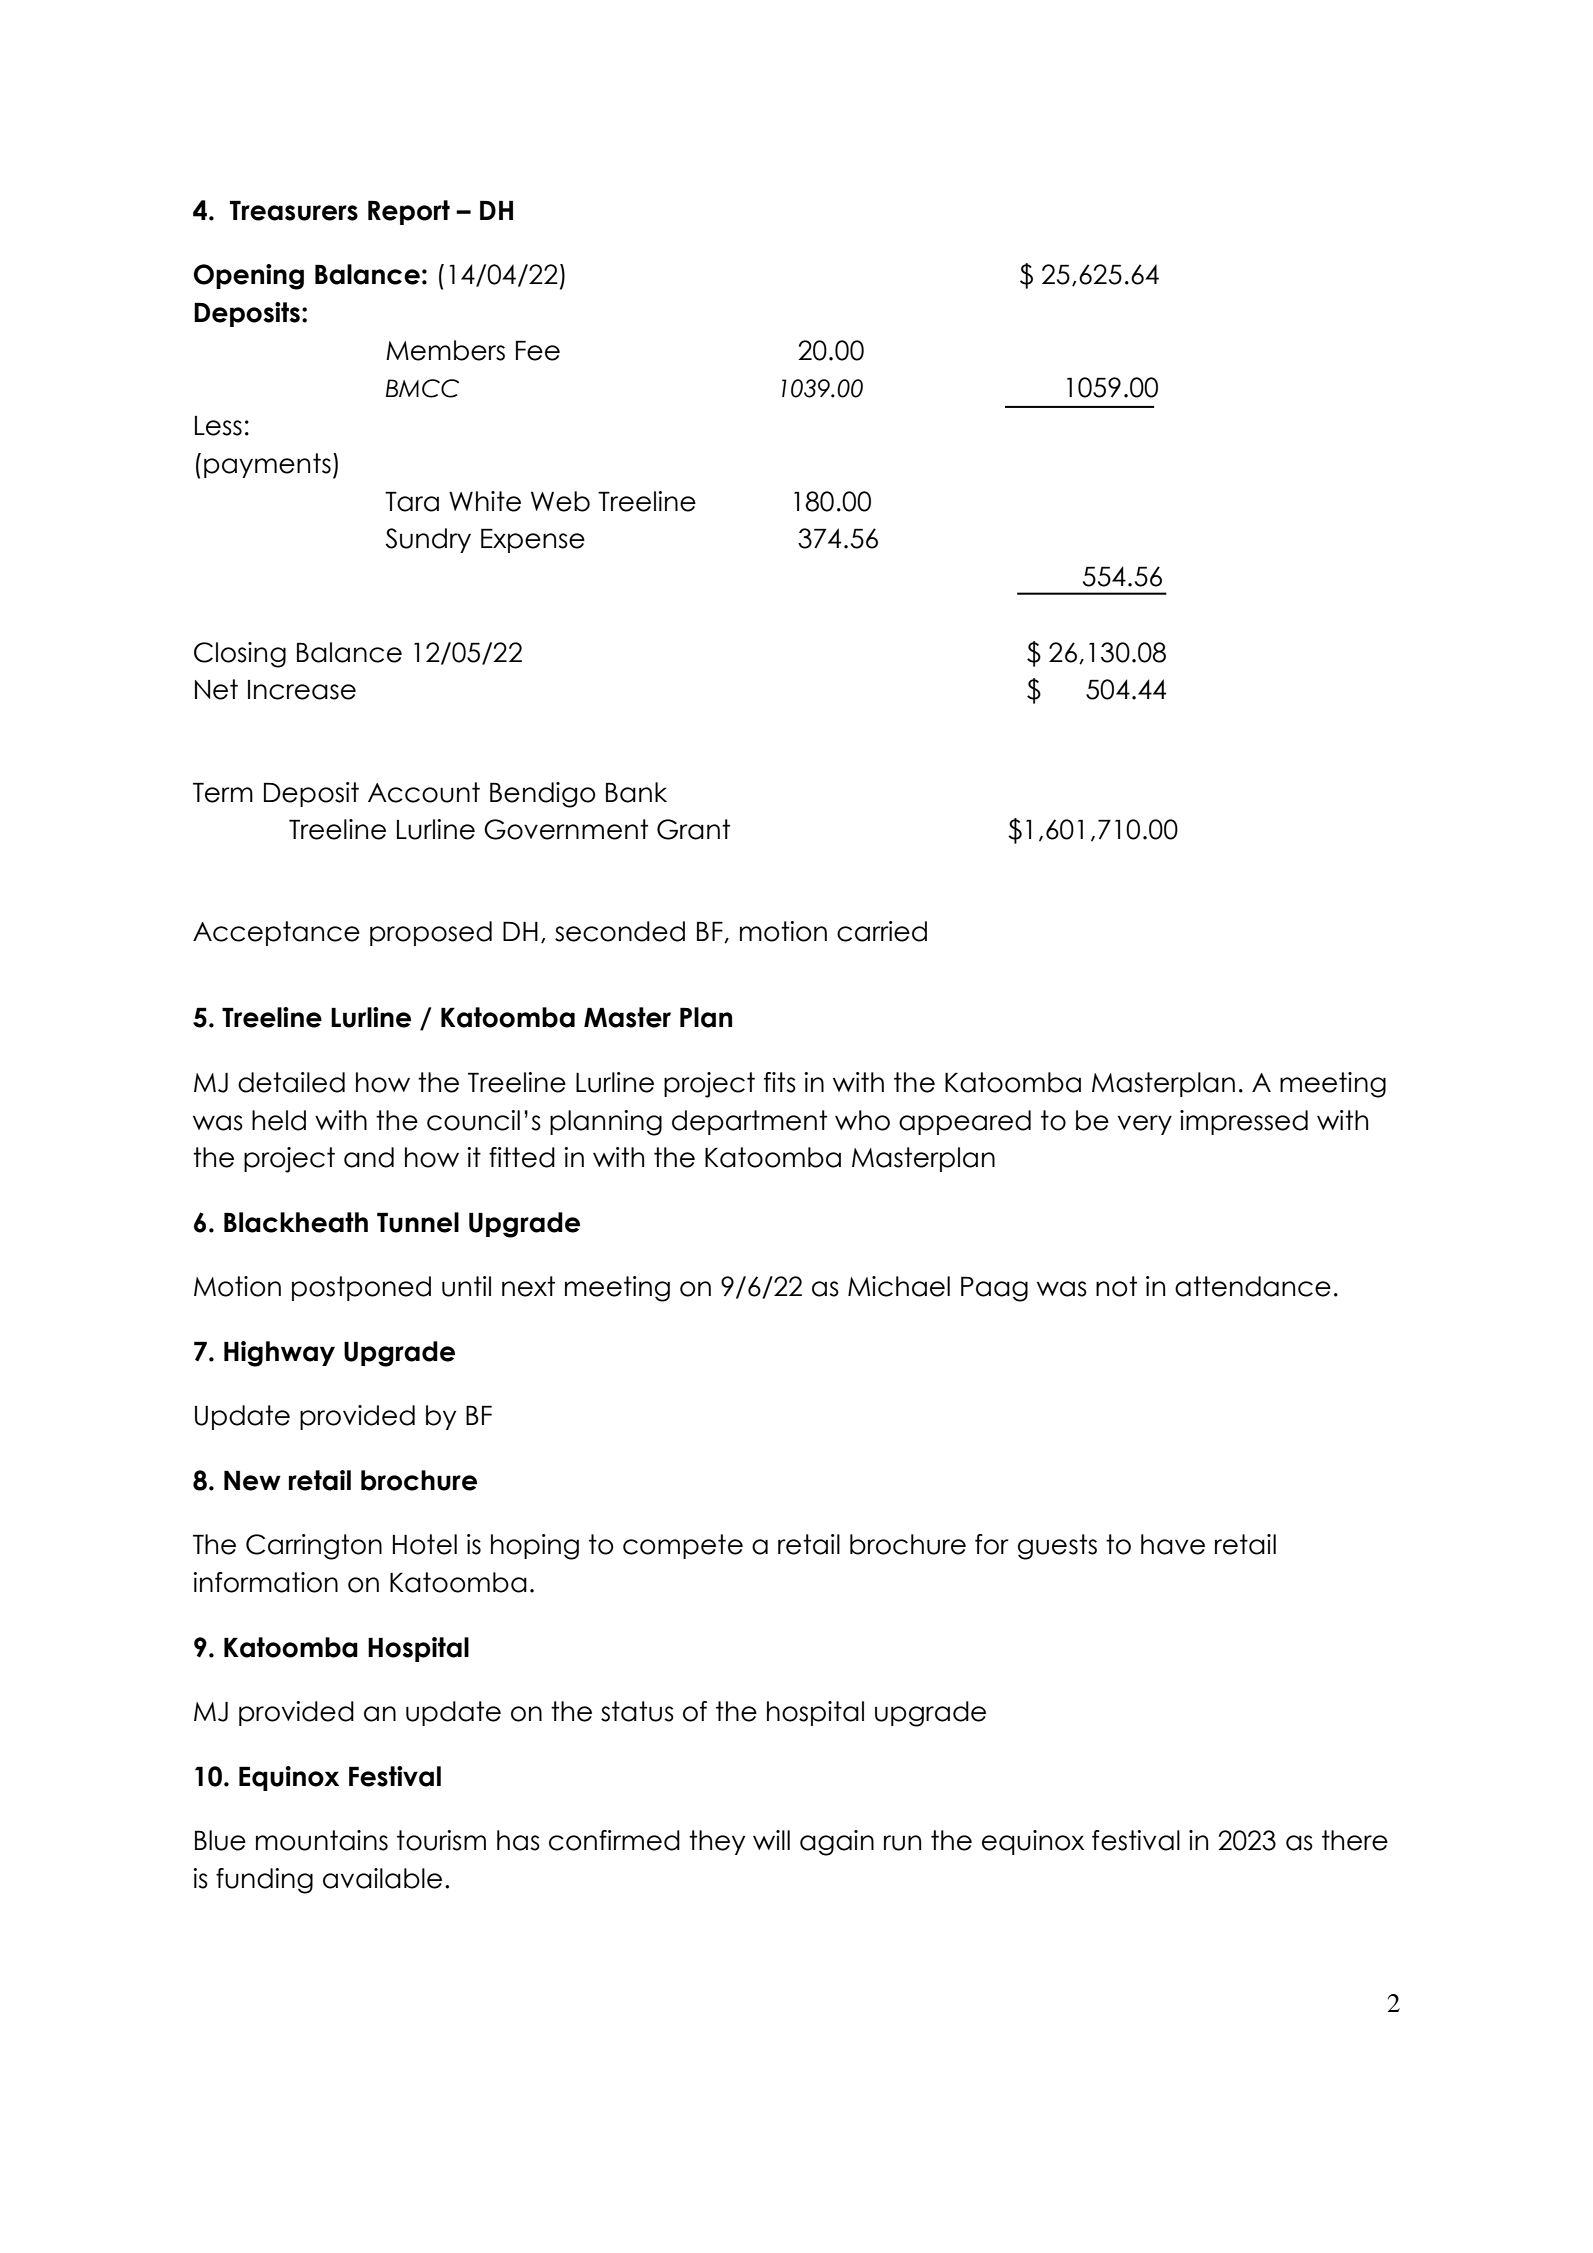 The image size is (1593, 2253). Describe the element at coordinates (538, 351) in the document. I see `Fee` at that location.
